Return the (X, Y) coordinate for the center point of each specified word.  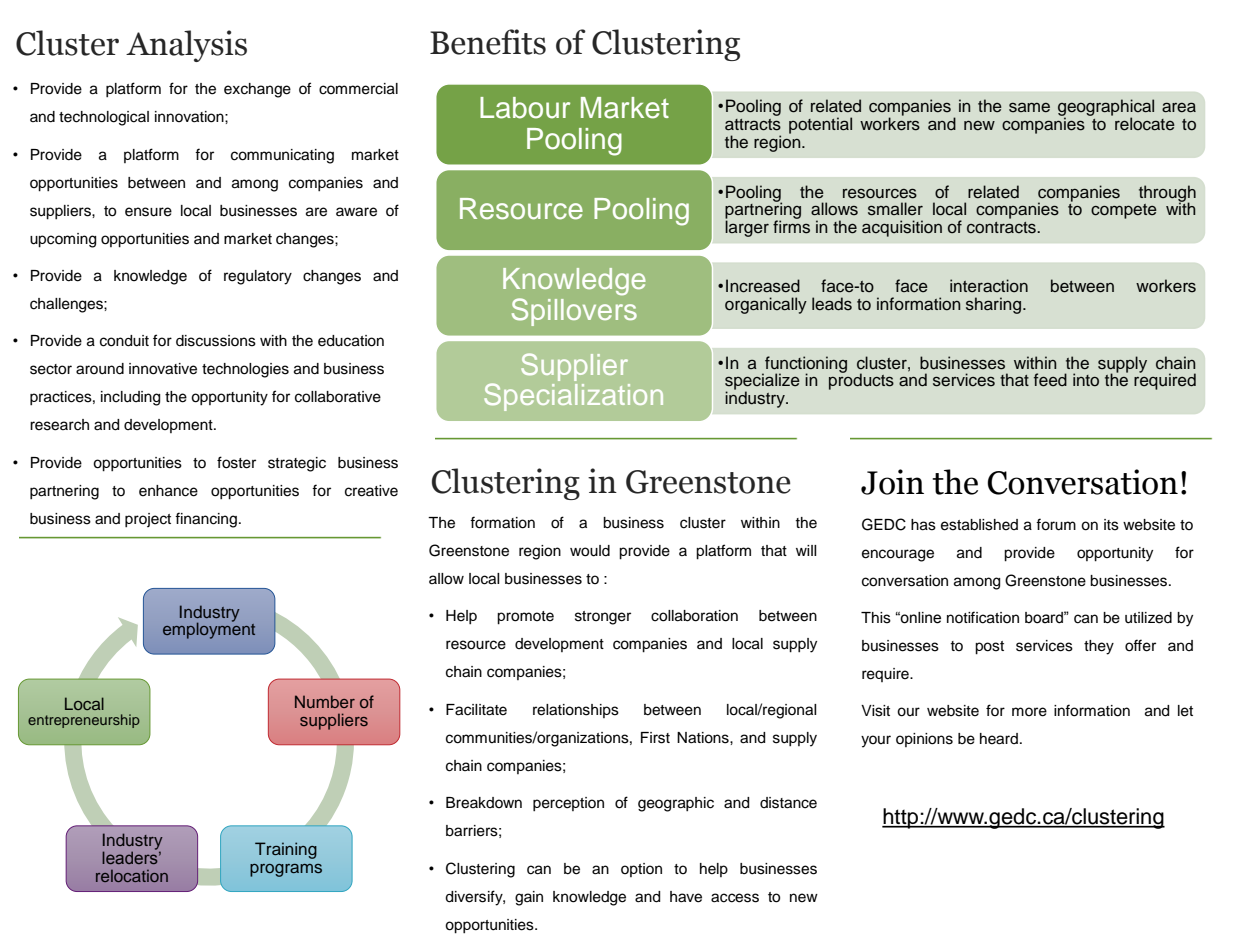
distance (788, 803)
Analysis (186, 46)
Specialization (573, 397)
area (1179, 107)
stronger (603, 618)
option (641, 870)
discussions (216, 341)
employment (209, 630)
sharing (993, 305)
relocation (132, 876)
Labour (525, 108)
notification (983, 617)
